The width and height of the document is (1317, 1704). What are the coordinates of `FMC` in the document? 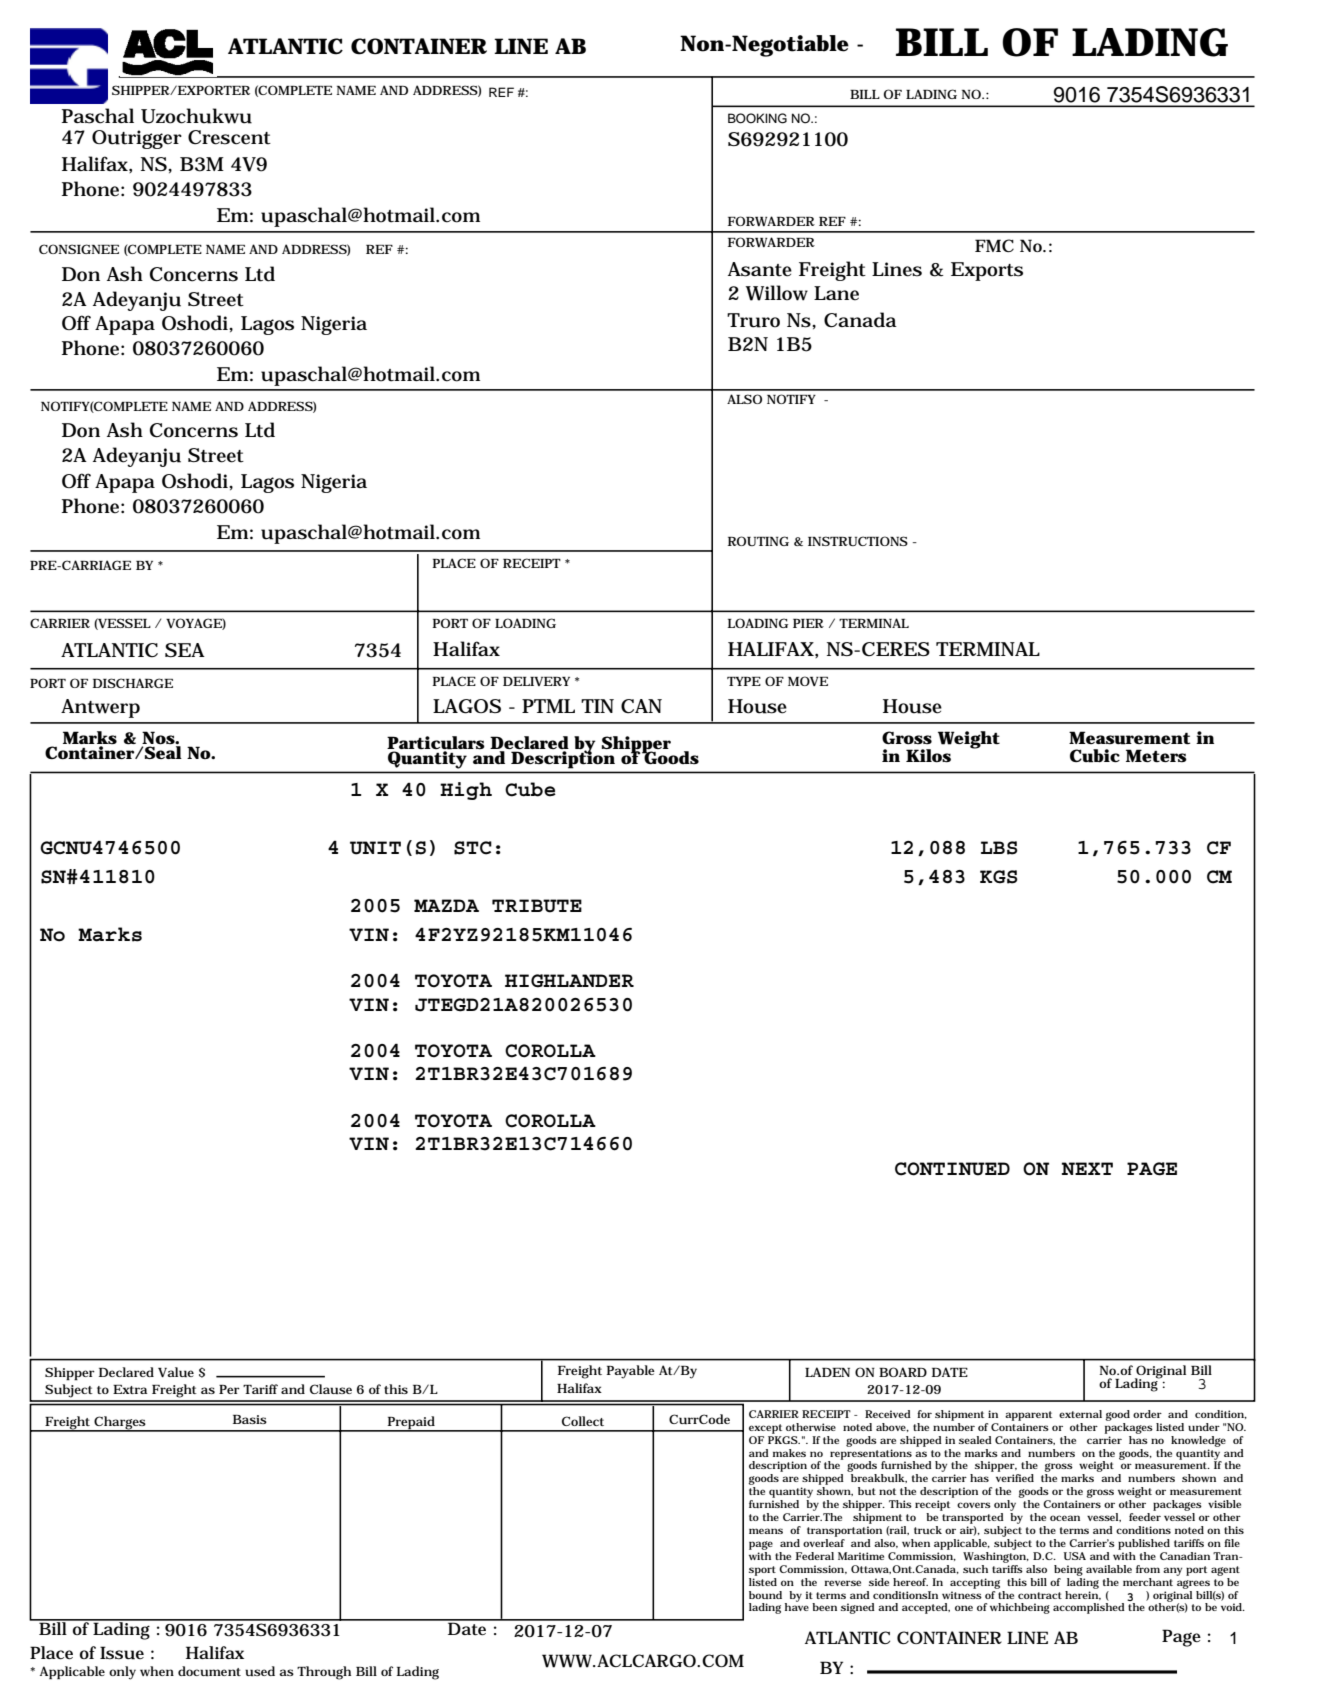 It's located at (994, 245).
